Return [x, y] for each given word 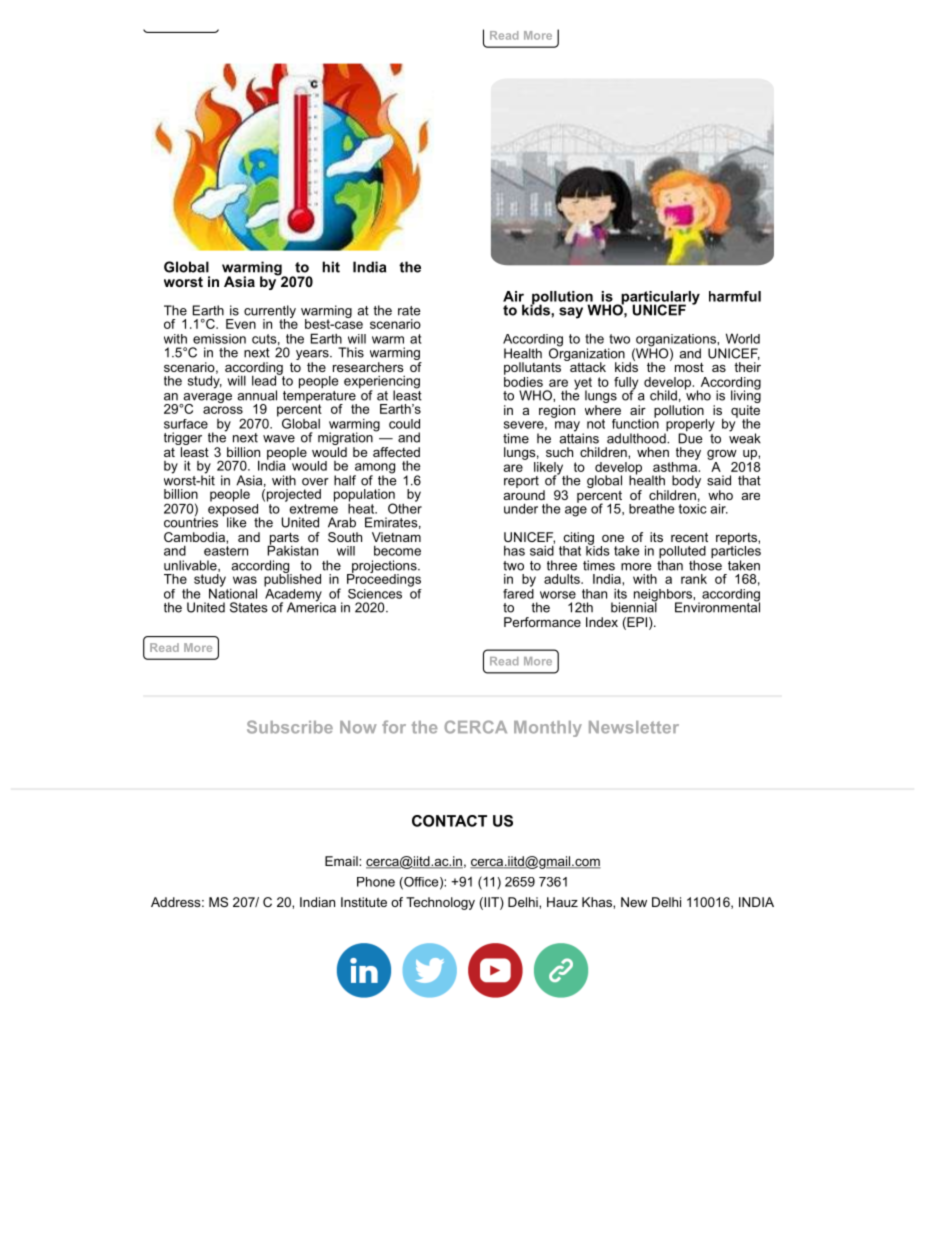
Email [342, 861]
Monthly [548, 729]
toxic [693, 507]
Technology [440, 903]
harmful [735, 296]
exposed [234, 510]
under [521, 508]
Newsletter [634, 727]
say [571, 313]
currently [270, 313]
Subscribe [290, 727]
